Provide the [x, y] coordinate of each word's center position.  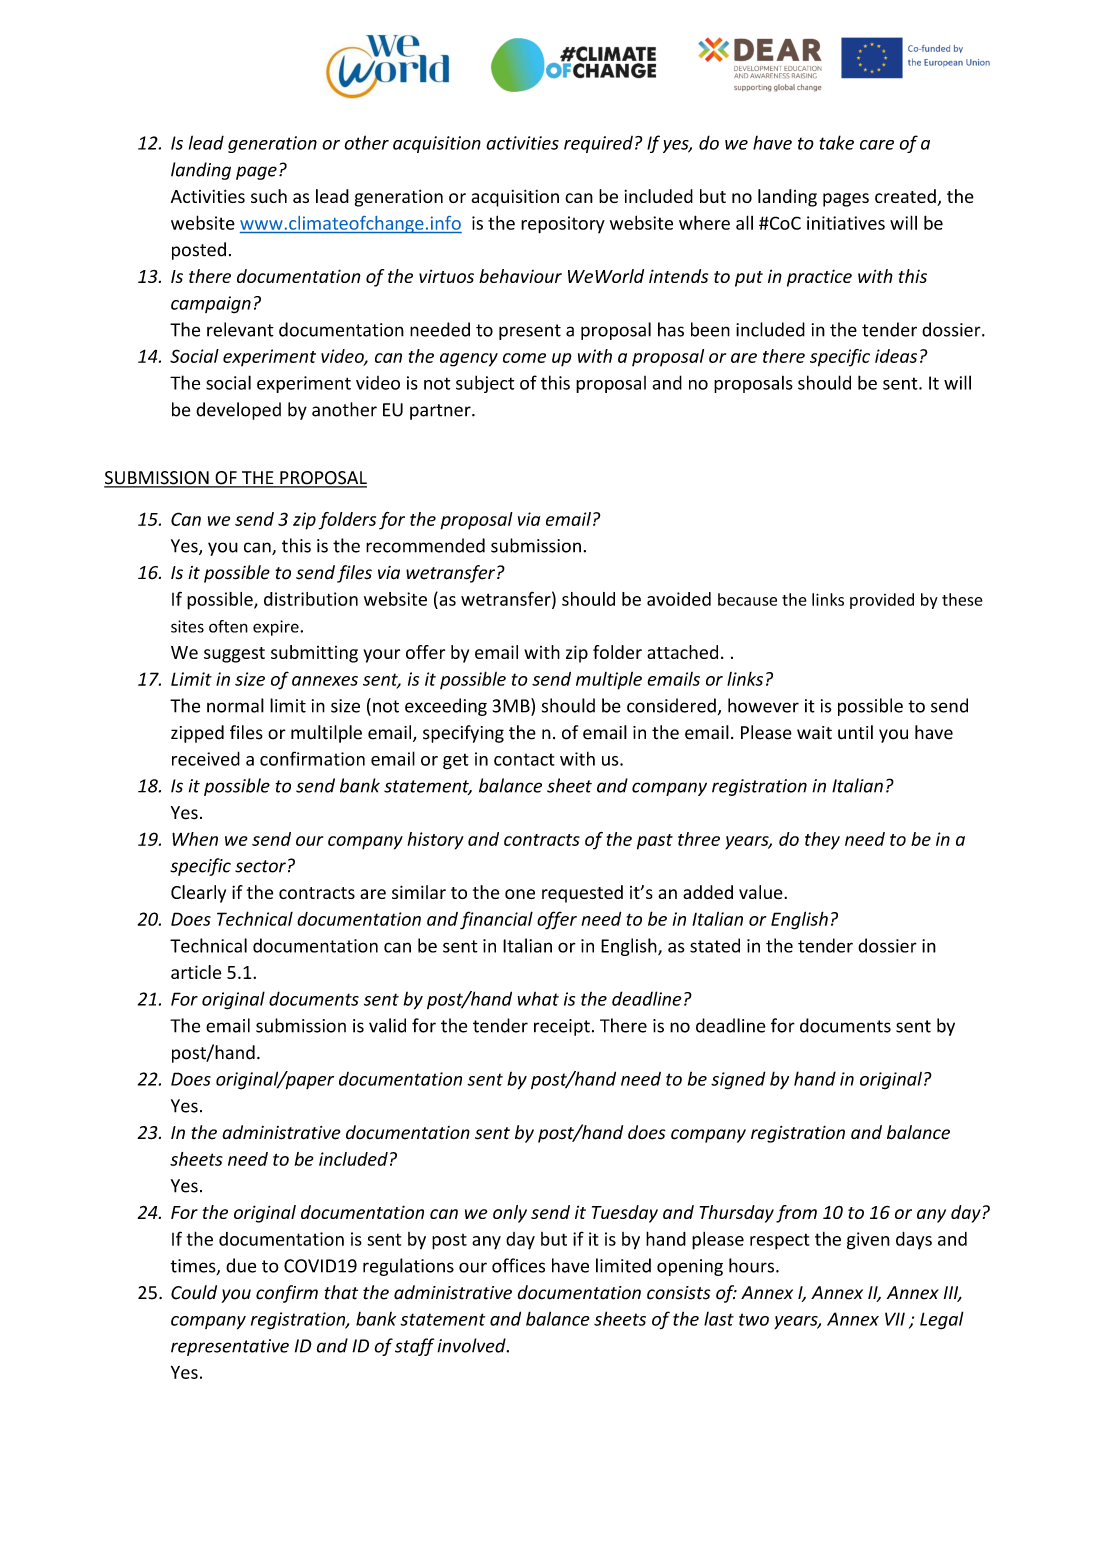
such [269, 196]
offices [518, 1265]
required [598, 144]
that [341, 1292]
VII [895, 1319]
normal [235, 705]
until [855, 732]
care [877, 145]
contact [524, 760]
